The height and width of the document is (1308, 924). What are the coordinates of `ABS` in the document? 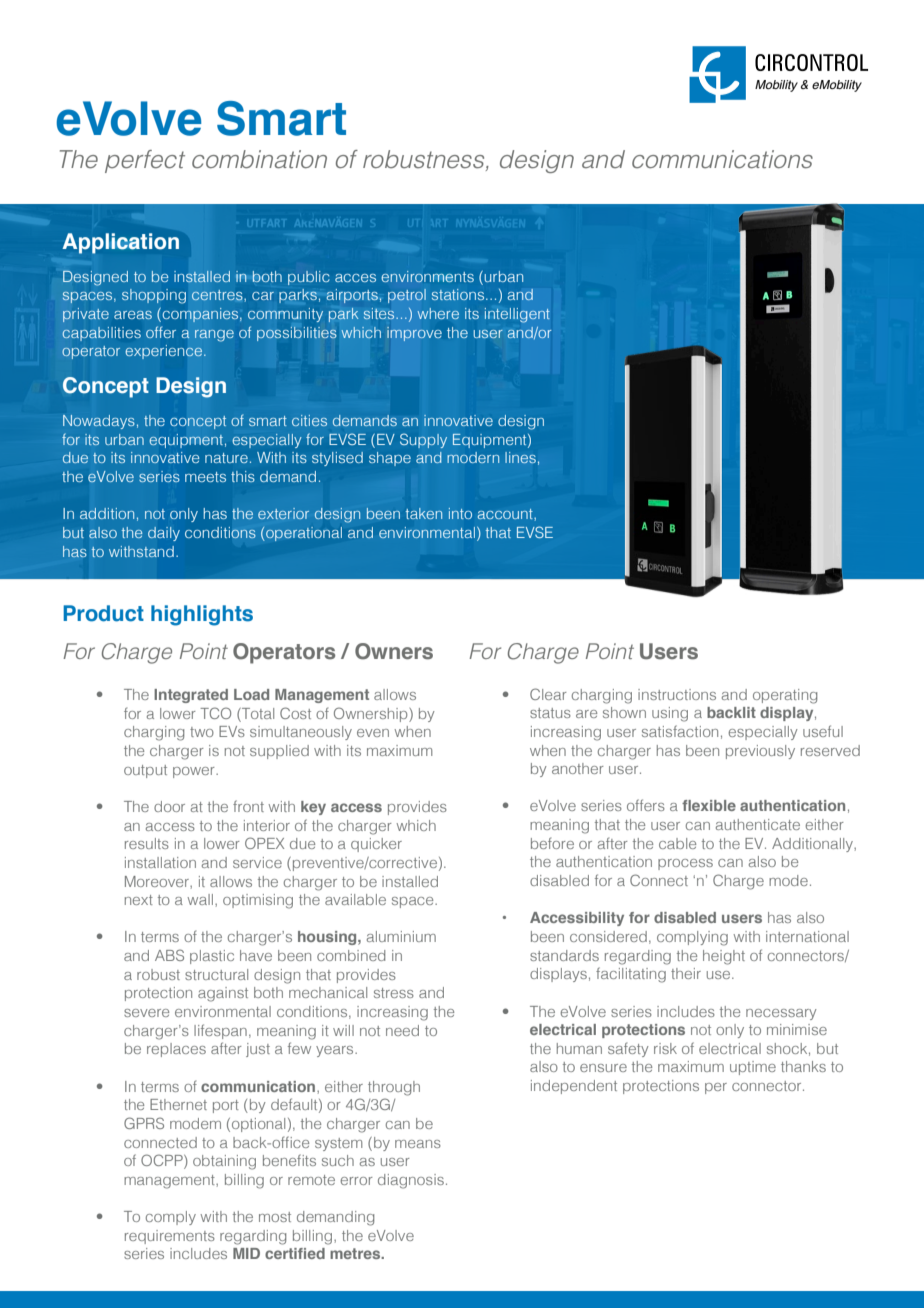 It's located at (169, 955).
